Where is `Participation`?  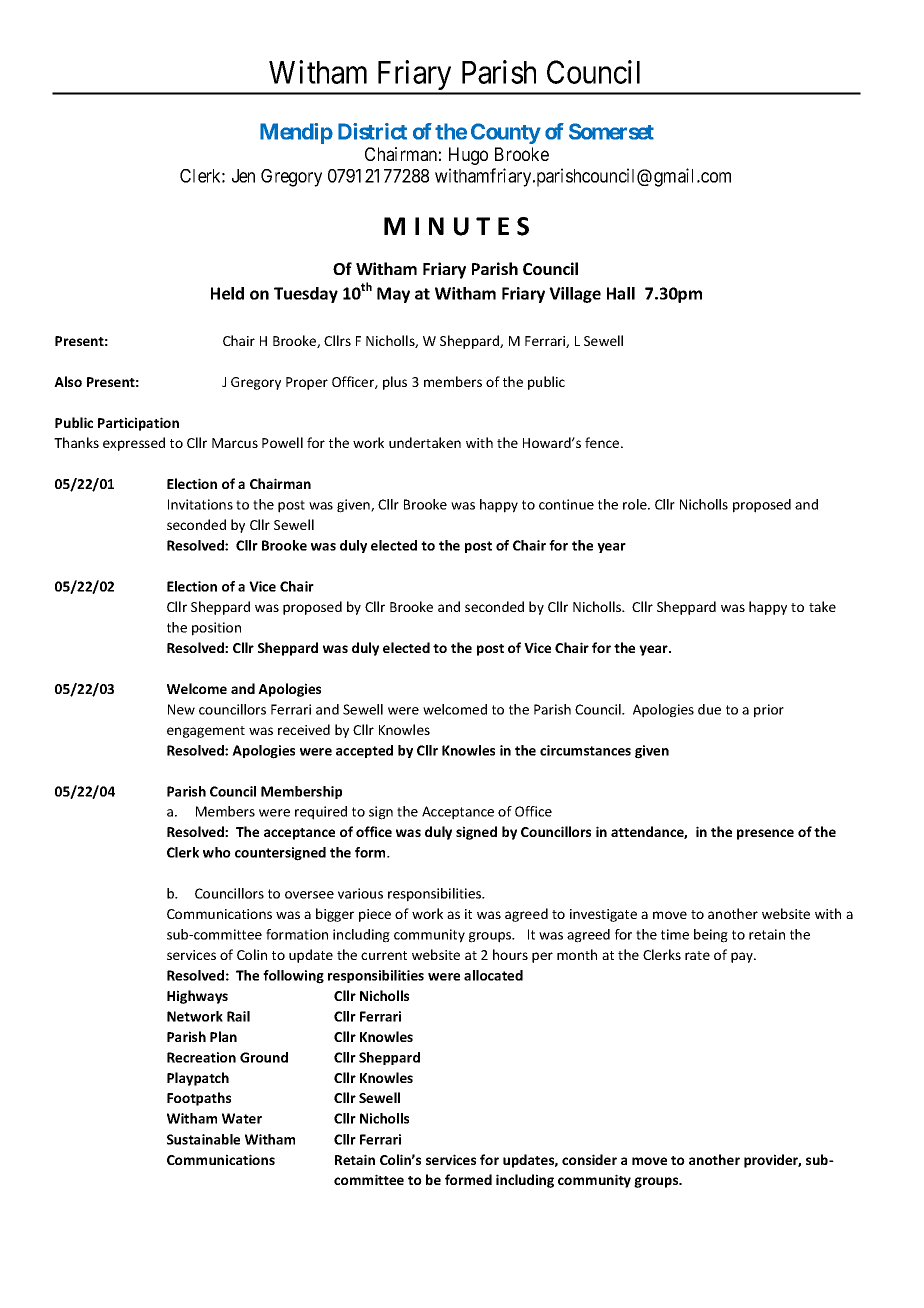
Participation is located at coordinates (138, 424).
